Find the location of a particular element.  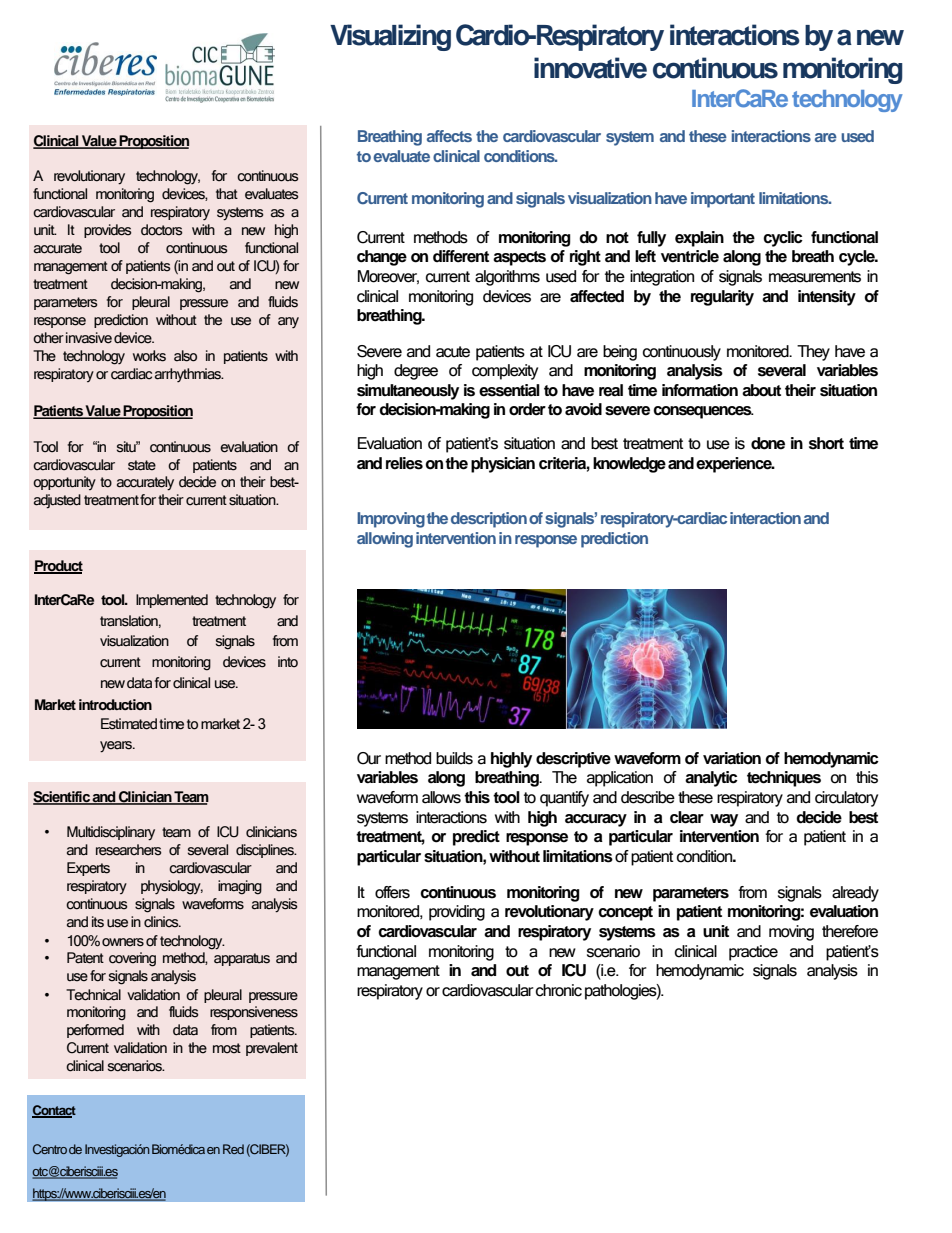

variation is located at coordinates (732, 758).
